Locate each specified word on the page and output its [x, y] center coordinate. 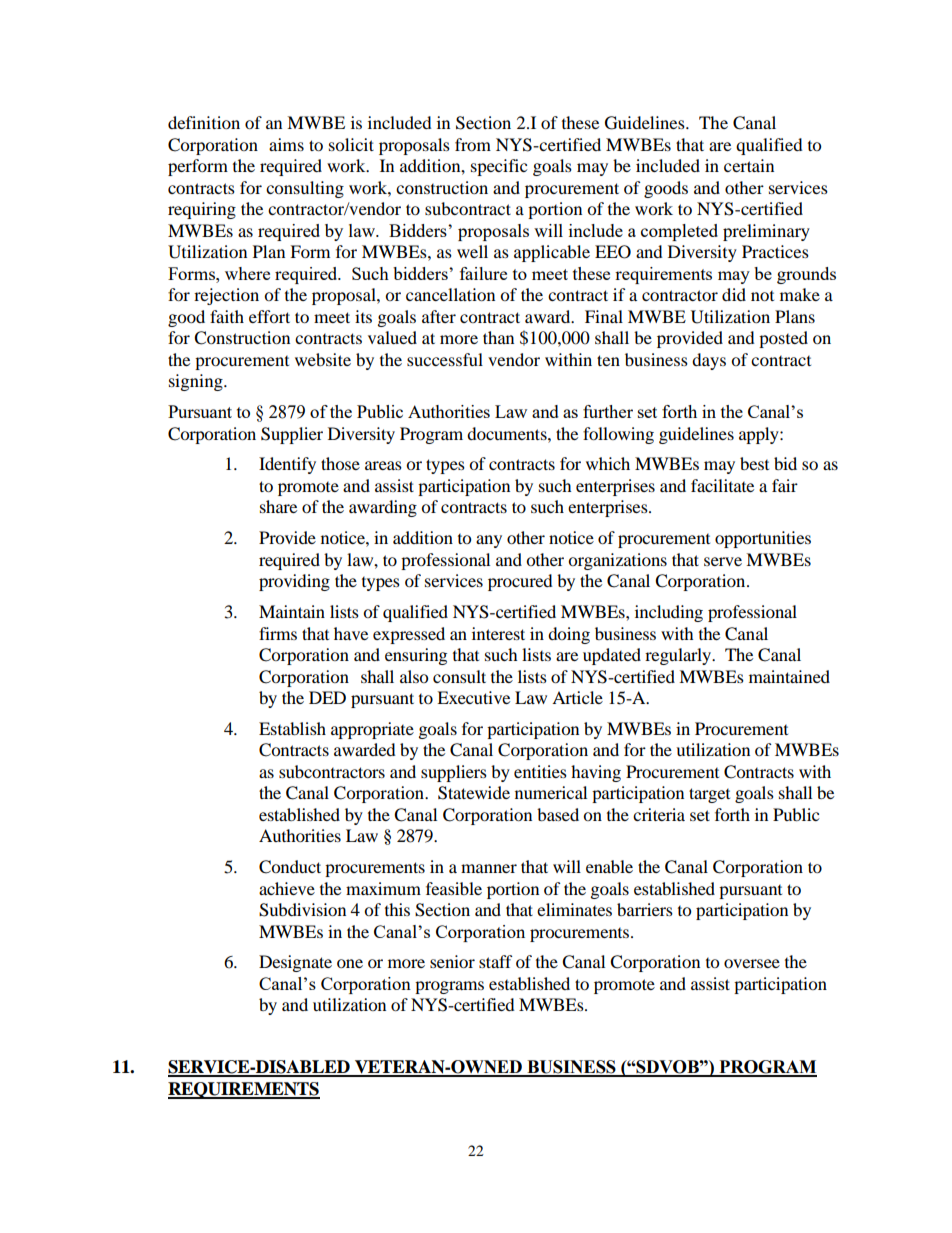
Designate [295, 963]
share [278, 506]
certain [749, 165]
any [489, 541]
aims [286, 144]
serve [723, 561]
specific [499, 167]
